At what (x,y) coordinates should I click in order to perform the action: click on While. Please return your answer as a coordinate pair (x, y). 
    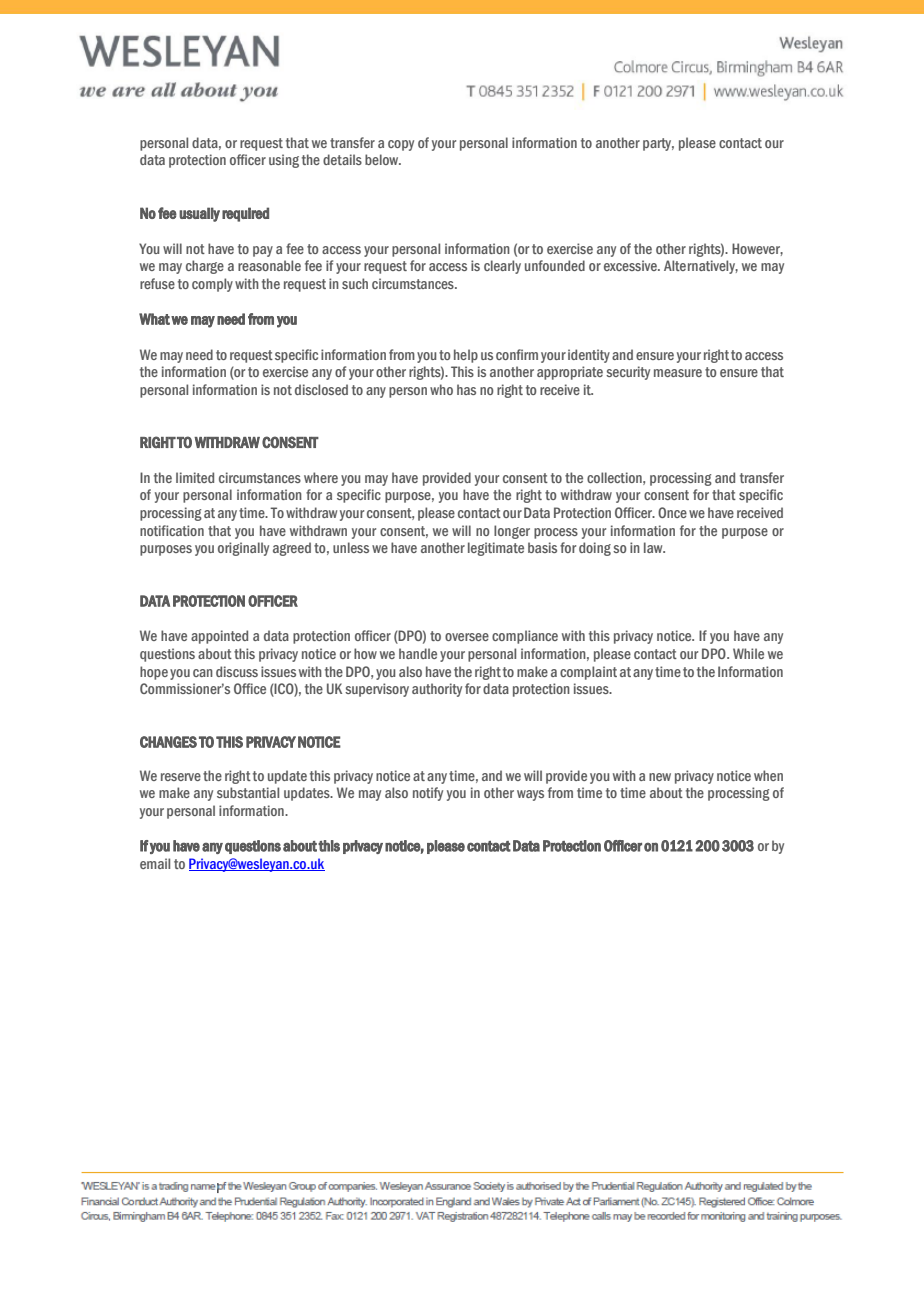
    Looking at the image, I should click on (748, 653).
